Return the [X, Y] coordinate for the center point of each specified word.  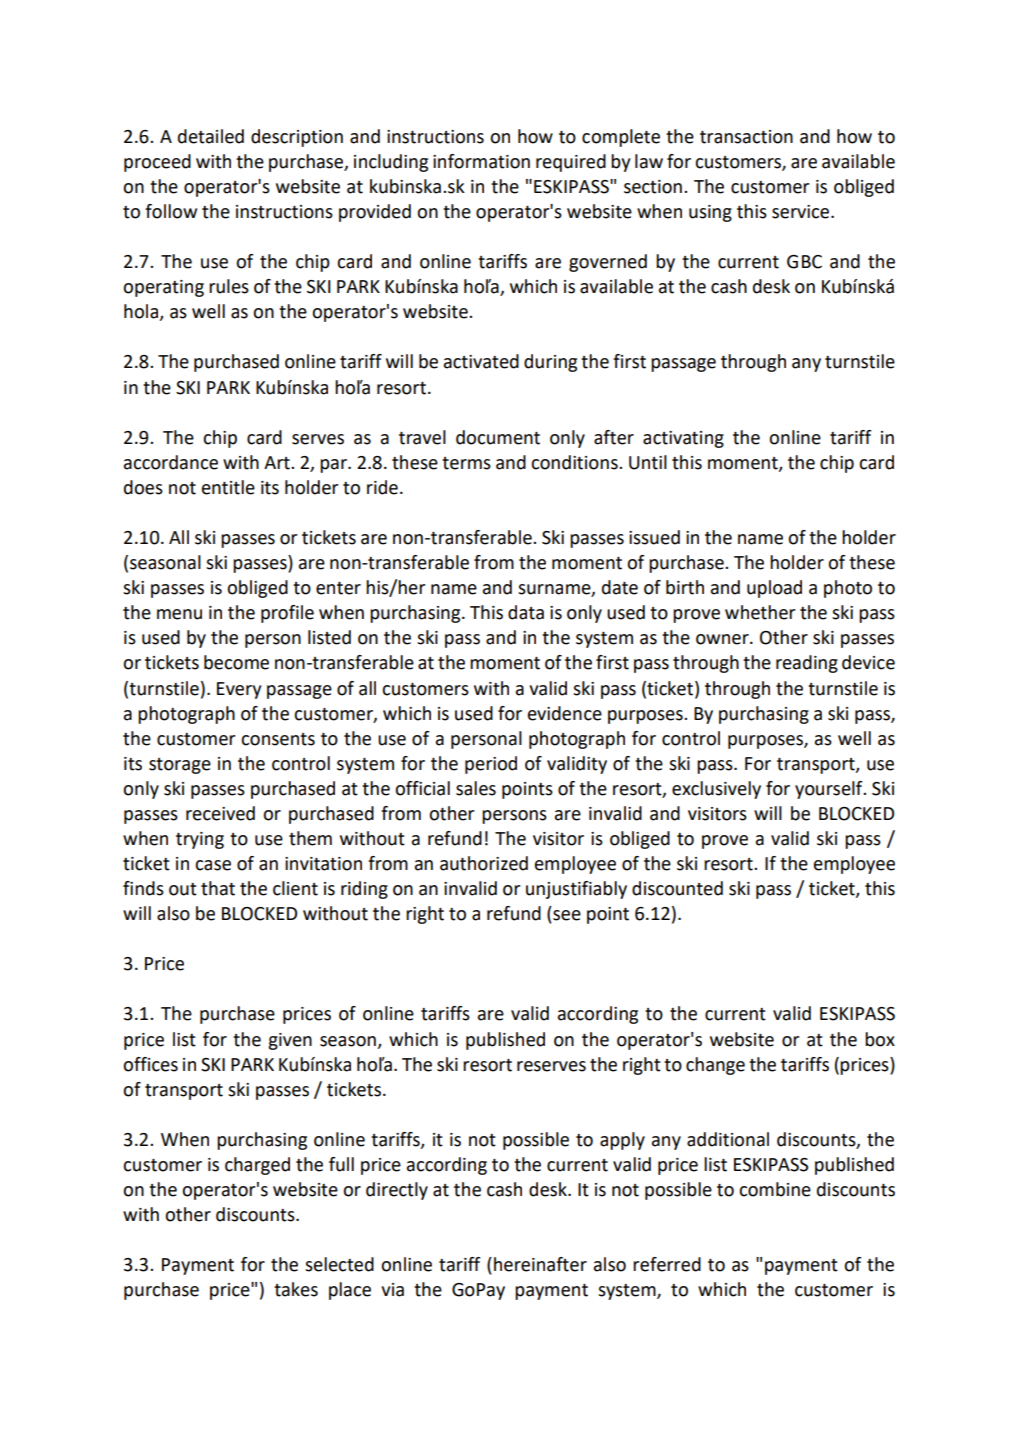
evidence [565, 713]
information [481, 161]
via [392, 1290]
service [802, 212]
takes [296, 1289]
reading [807, 664]
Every [239, 690]
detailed [211, 136]
